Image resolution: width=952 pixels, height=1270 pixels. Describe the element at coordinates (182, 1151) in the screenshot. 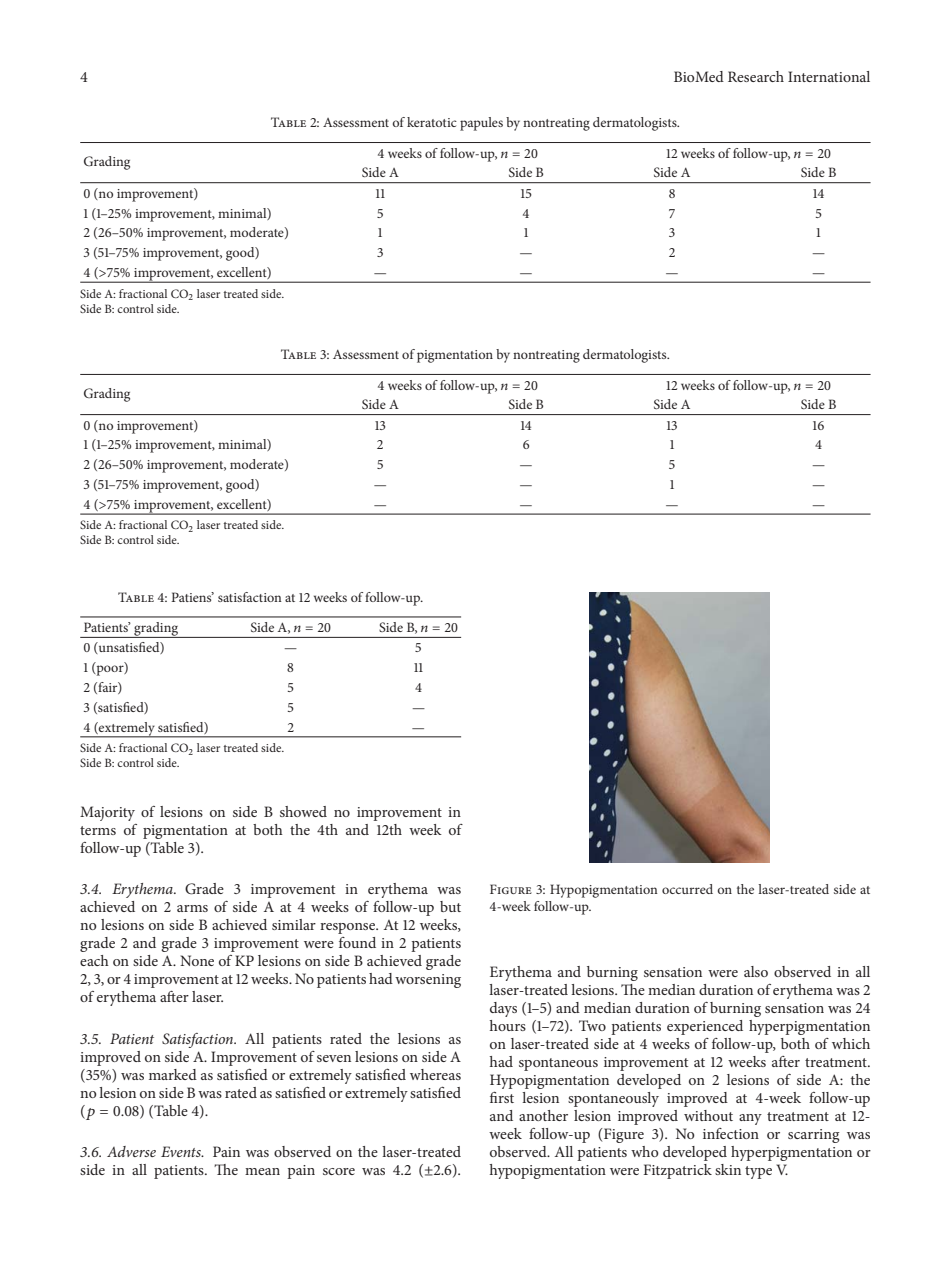

I see `Events` at that location.
